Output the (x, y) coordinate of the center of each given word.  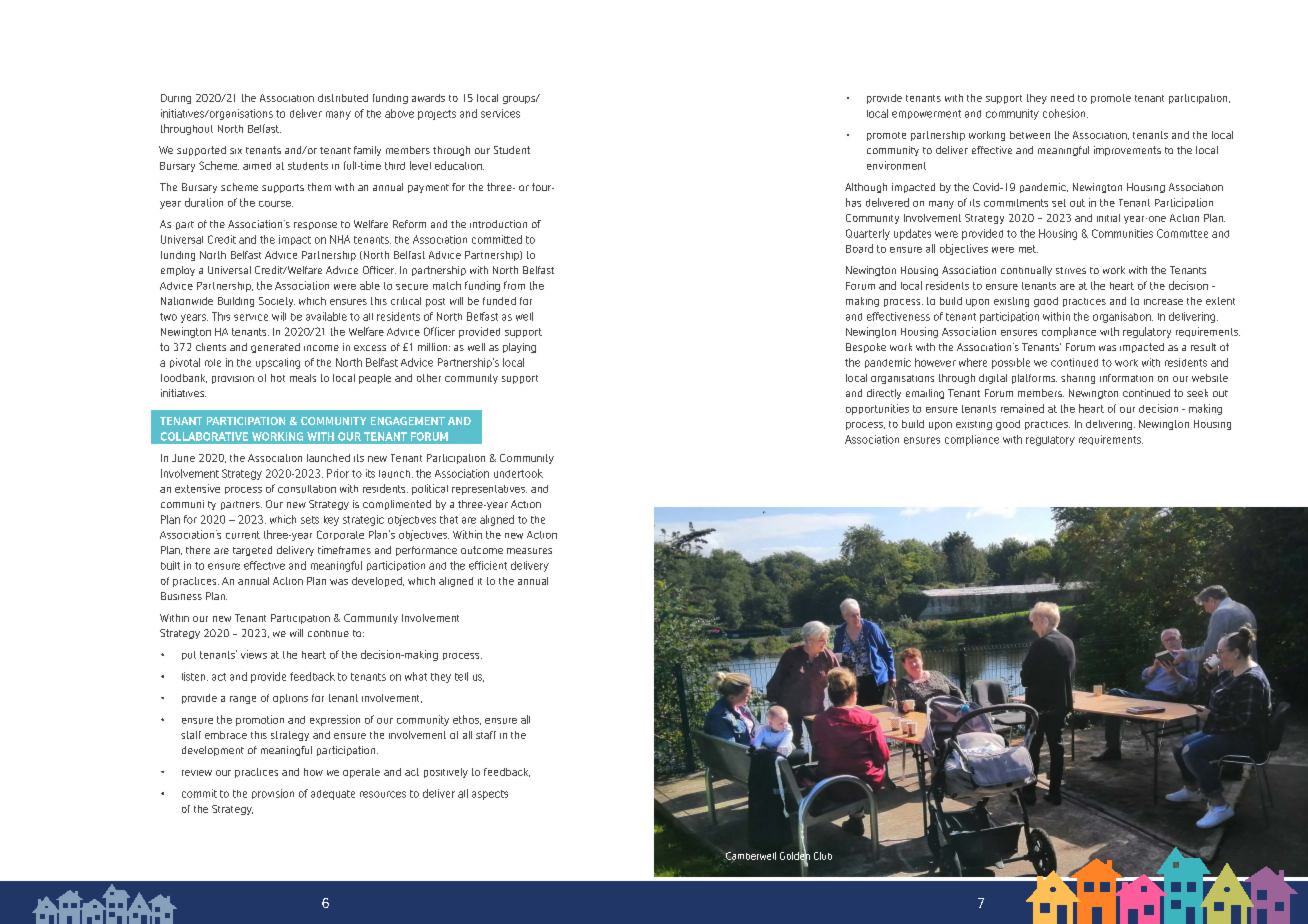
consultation (307, 489)
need (1062, 98)
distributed (343, 98)
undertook (518, 473)
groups (520, 100)
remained (1022, 408)
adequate (333, 795)
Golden (795, 856)
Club (823, 856)
